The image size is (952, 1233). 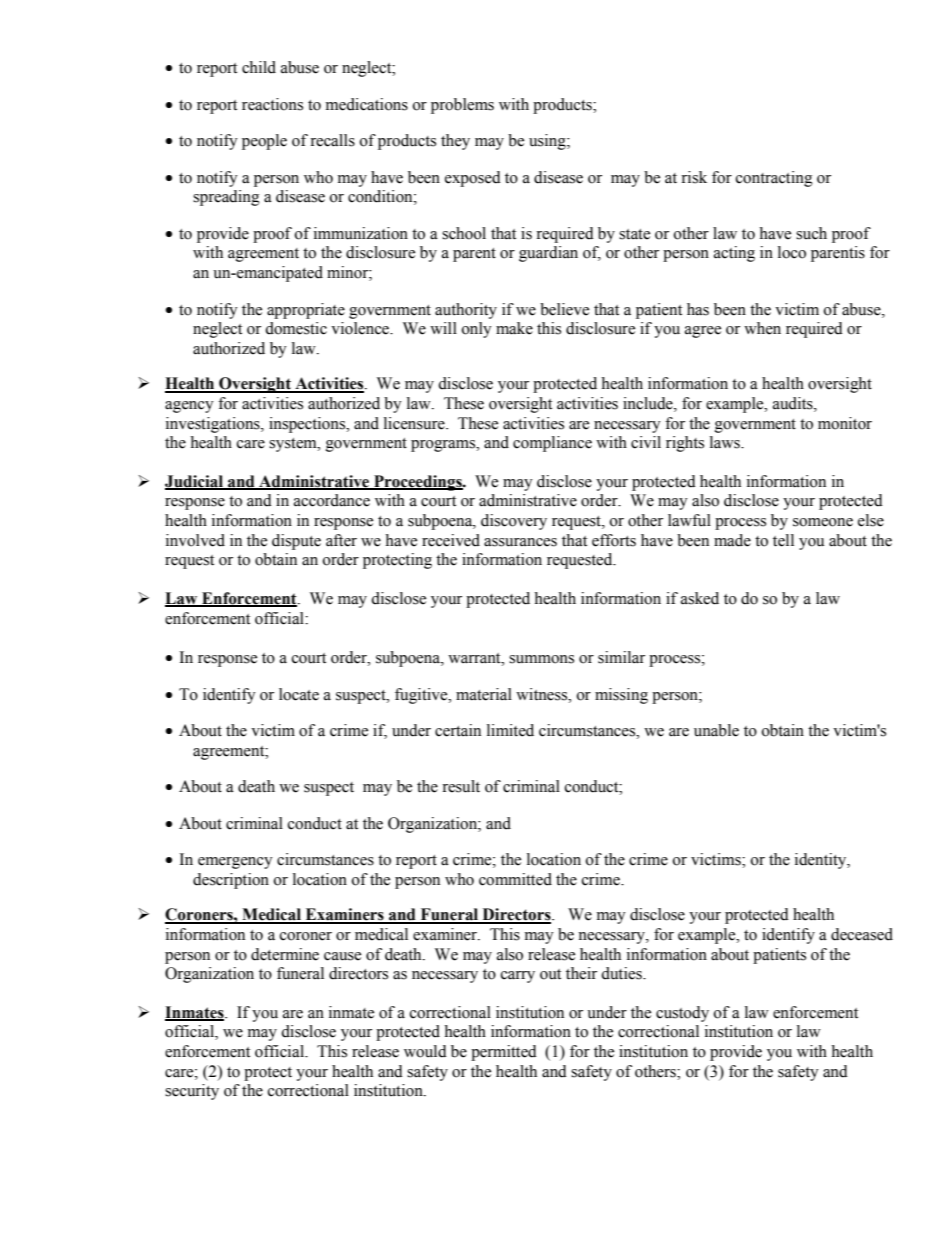 What do you see at coordinates (694, 177) in the screenshot?
I see `risk` at bounding box center [694, 177].
